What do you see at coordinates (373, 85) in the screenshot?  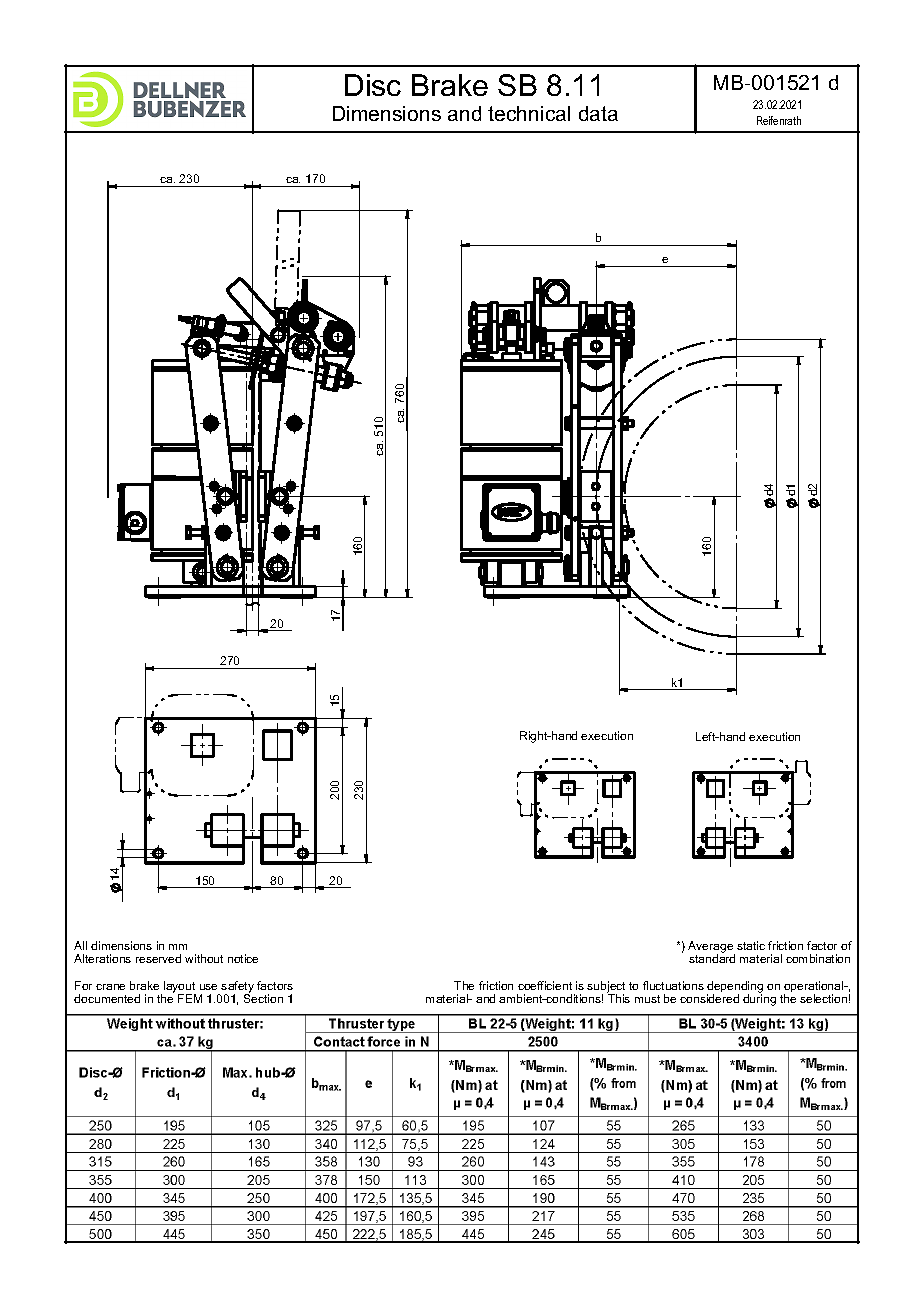 I see `Disc` at bounding box center [373, 85].
